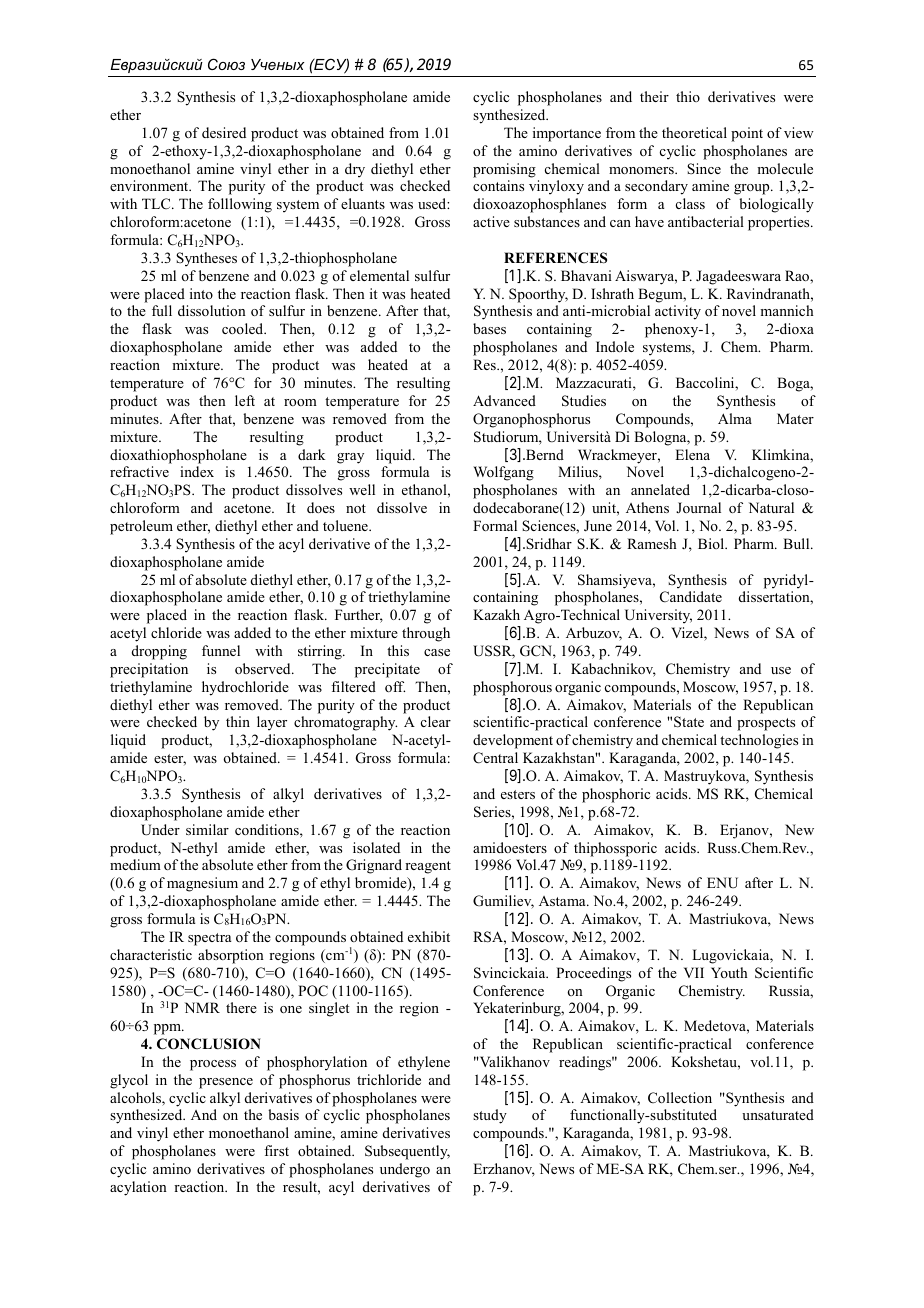 This screenshot has width=924, height=1308. What do you see at coordinates (426, 634) in the screenshot?
I see `through` at bounding box center [426, 634].
